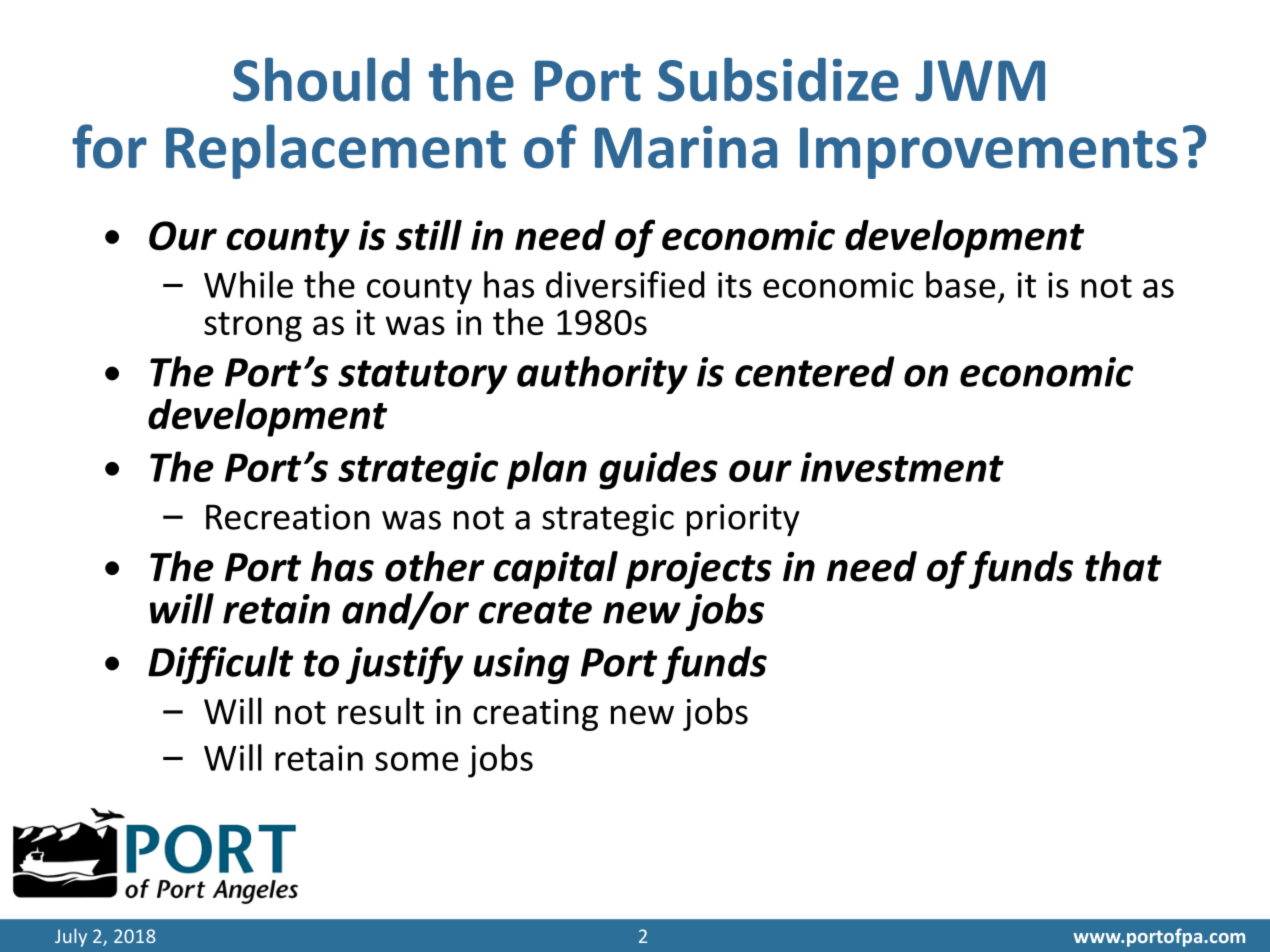 The height and width of the screenshot is (952, 1270). What do you see at coordinates (109, 146) in the screenshot?
I see `for` at bounding box center [109, 146].
